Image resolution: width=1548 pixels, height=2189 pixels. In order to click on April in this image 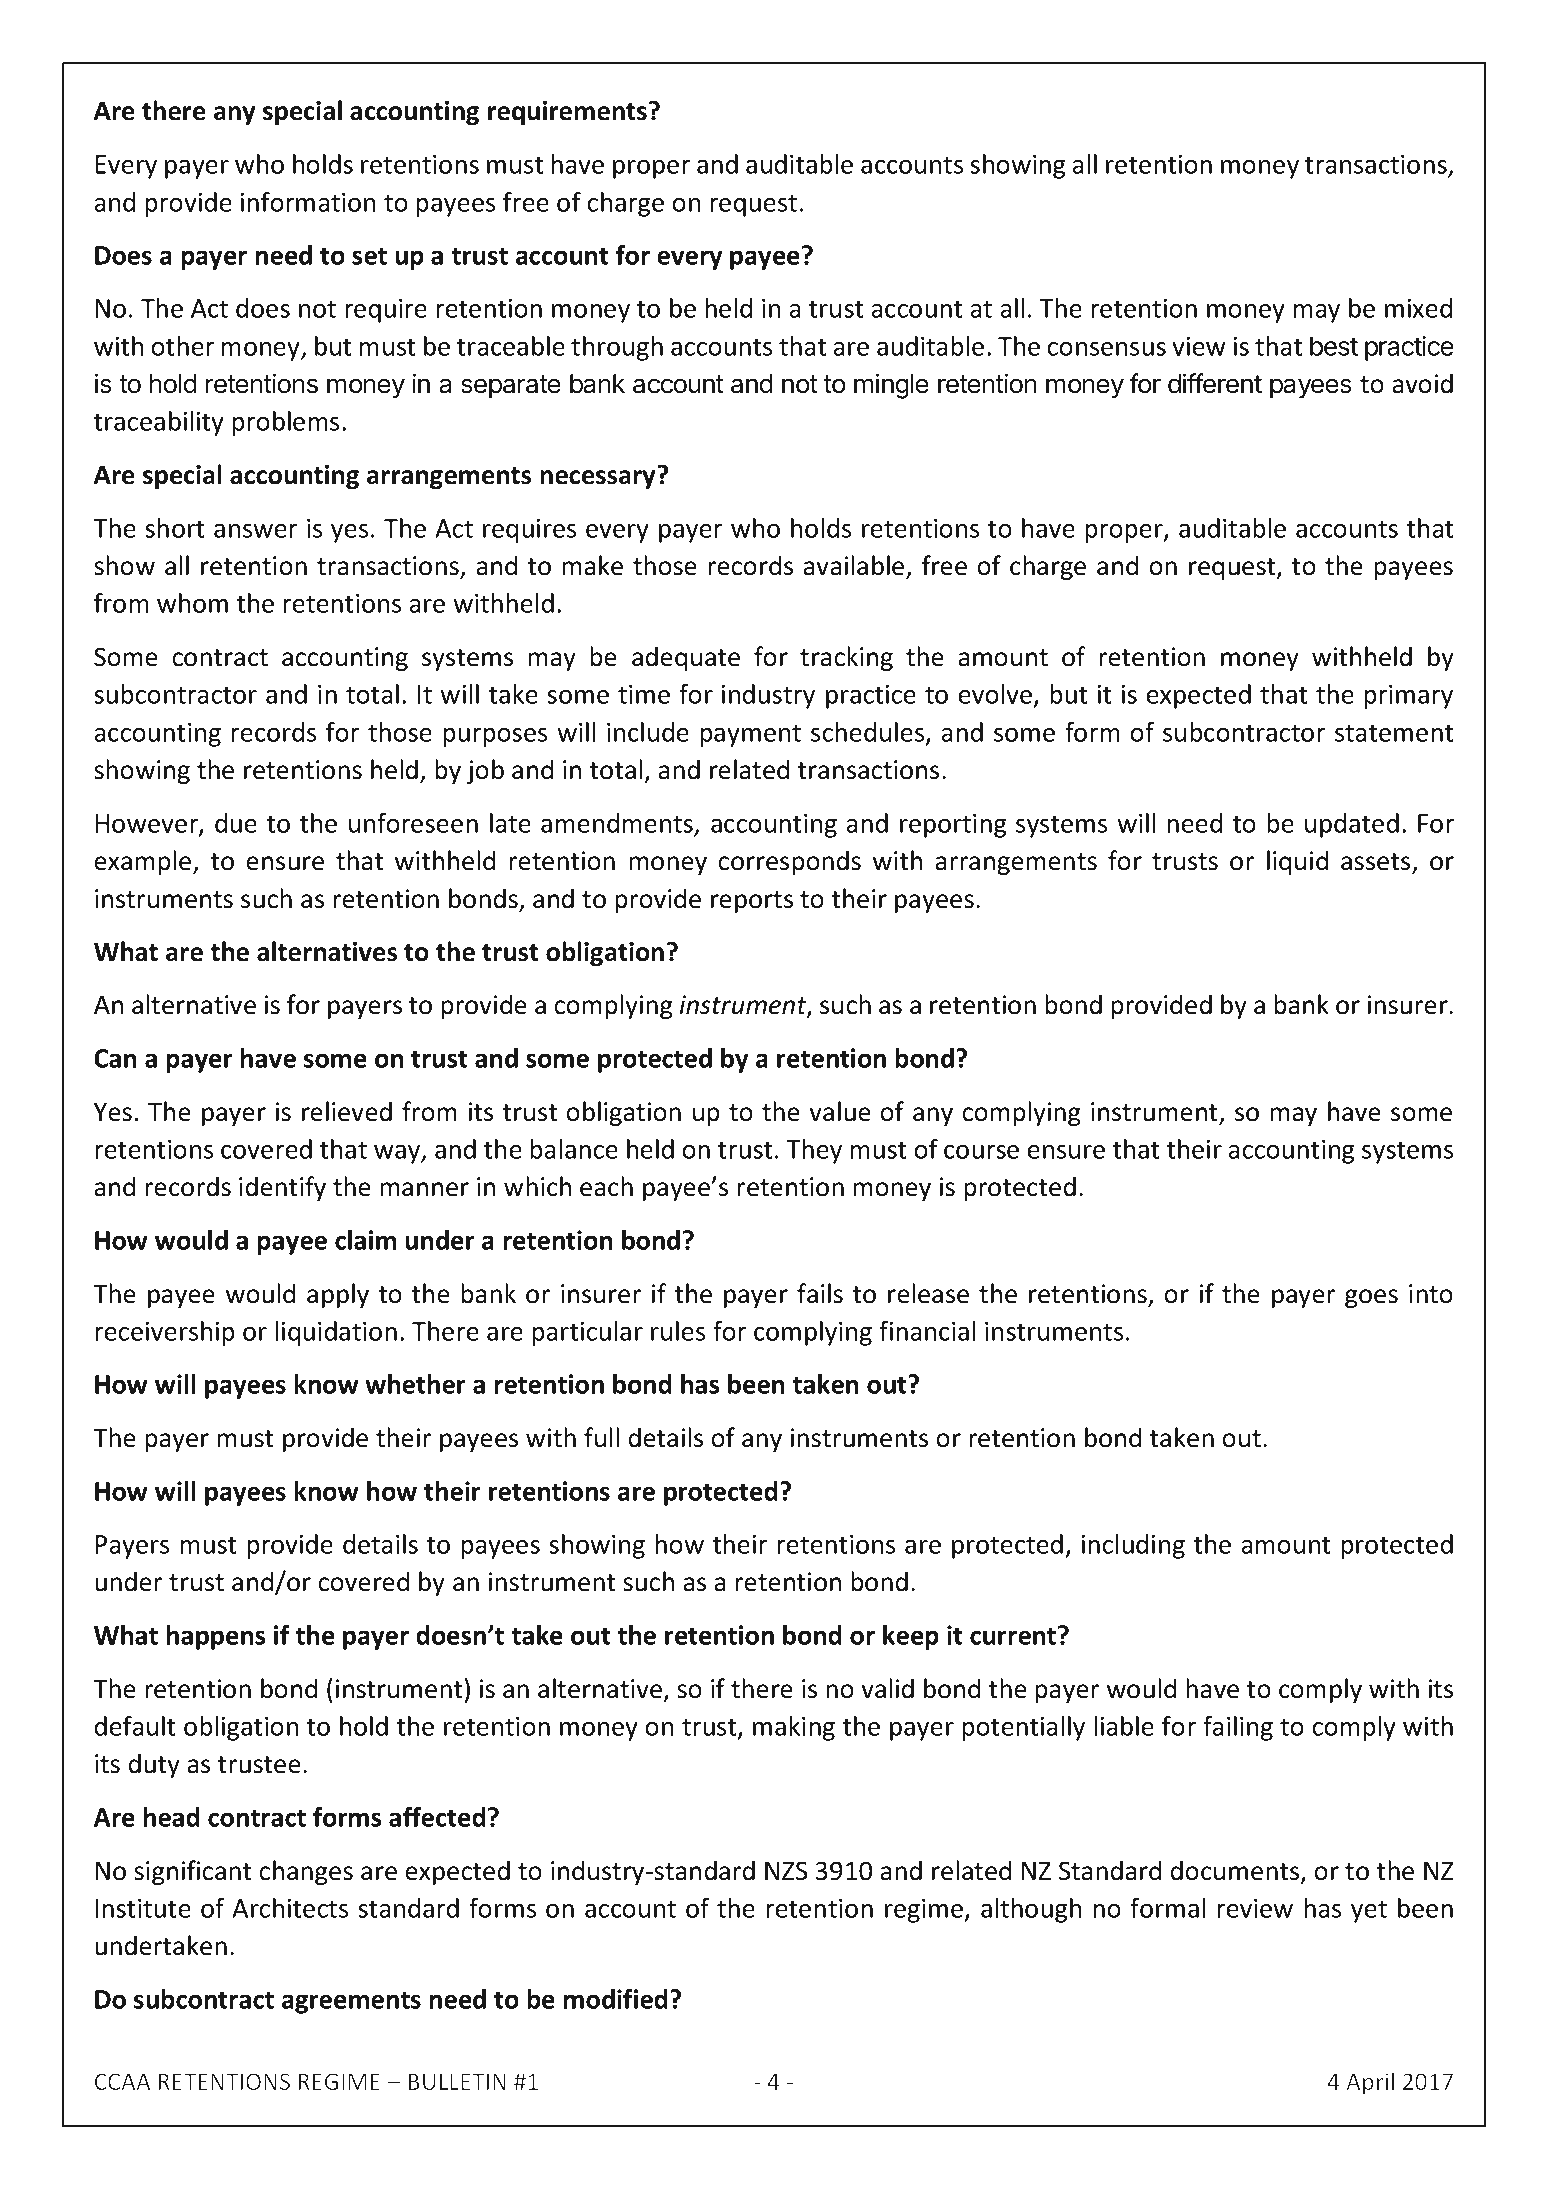, I will do `click(1370, 2083)`.
